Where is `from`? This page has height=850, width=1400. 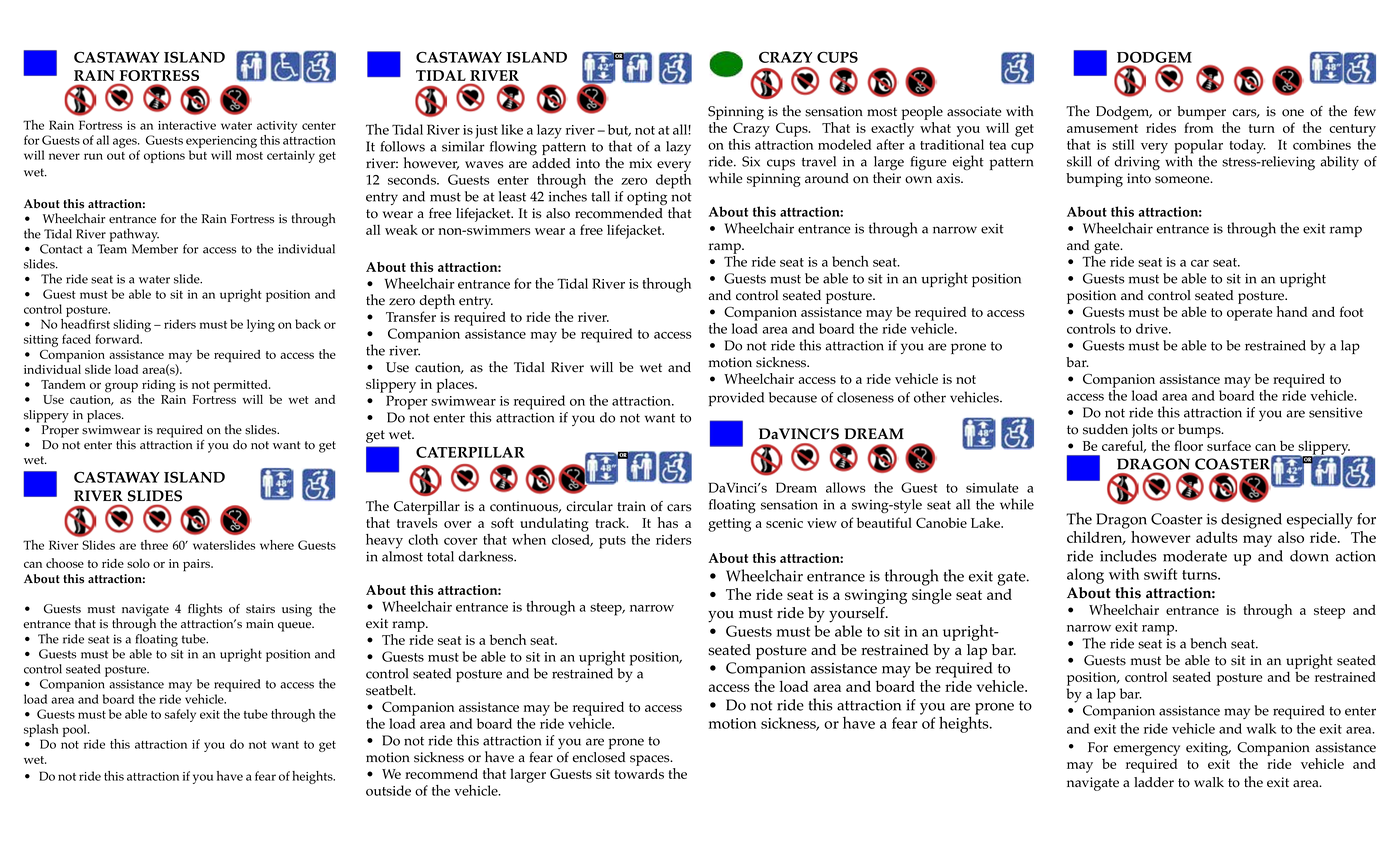
from is located at coordinates (1198, 127).
